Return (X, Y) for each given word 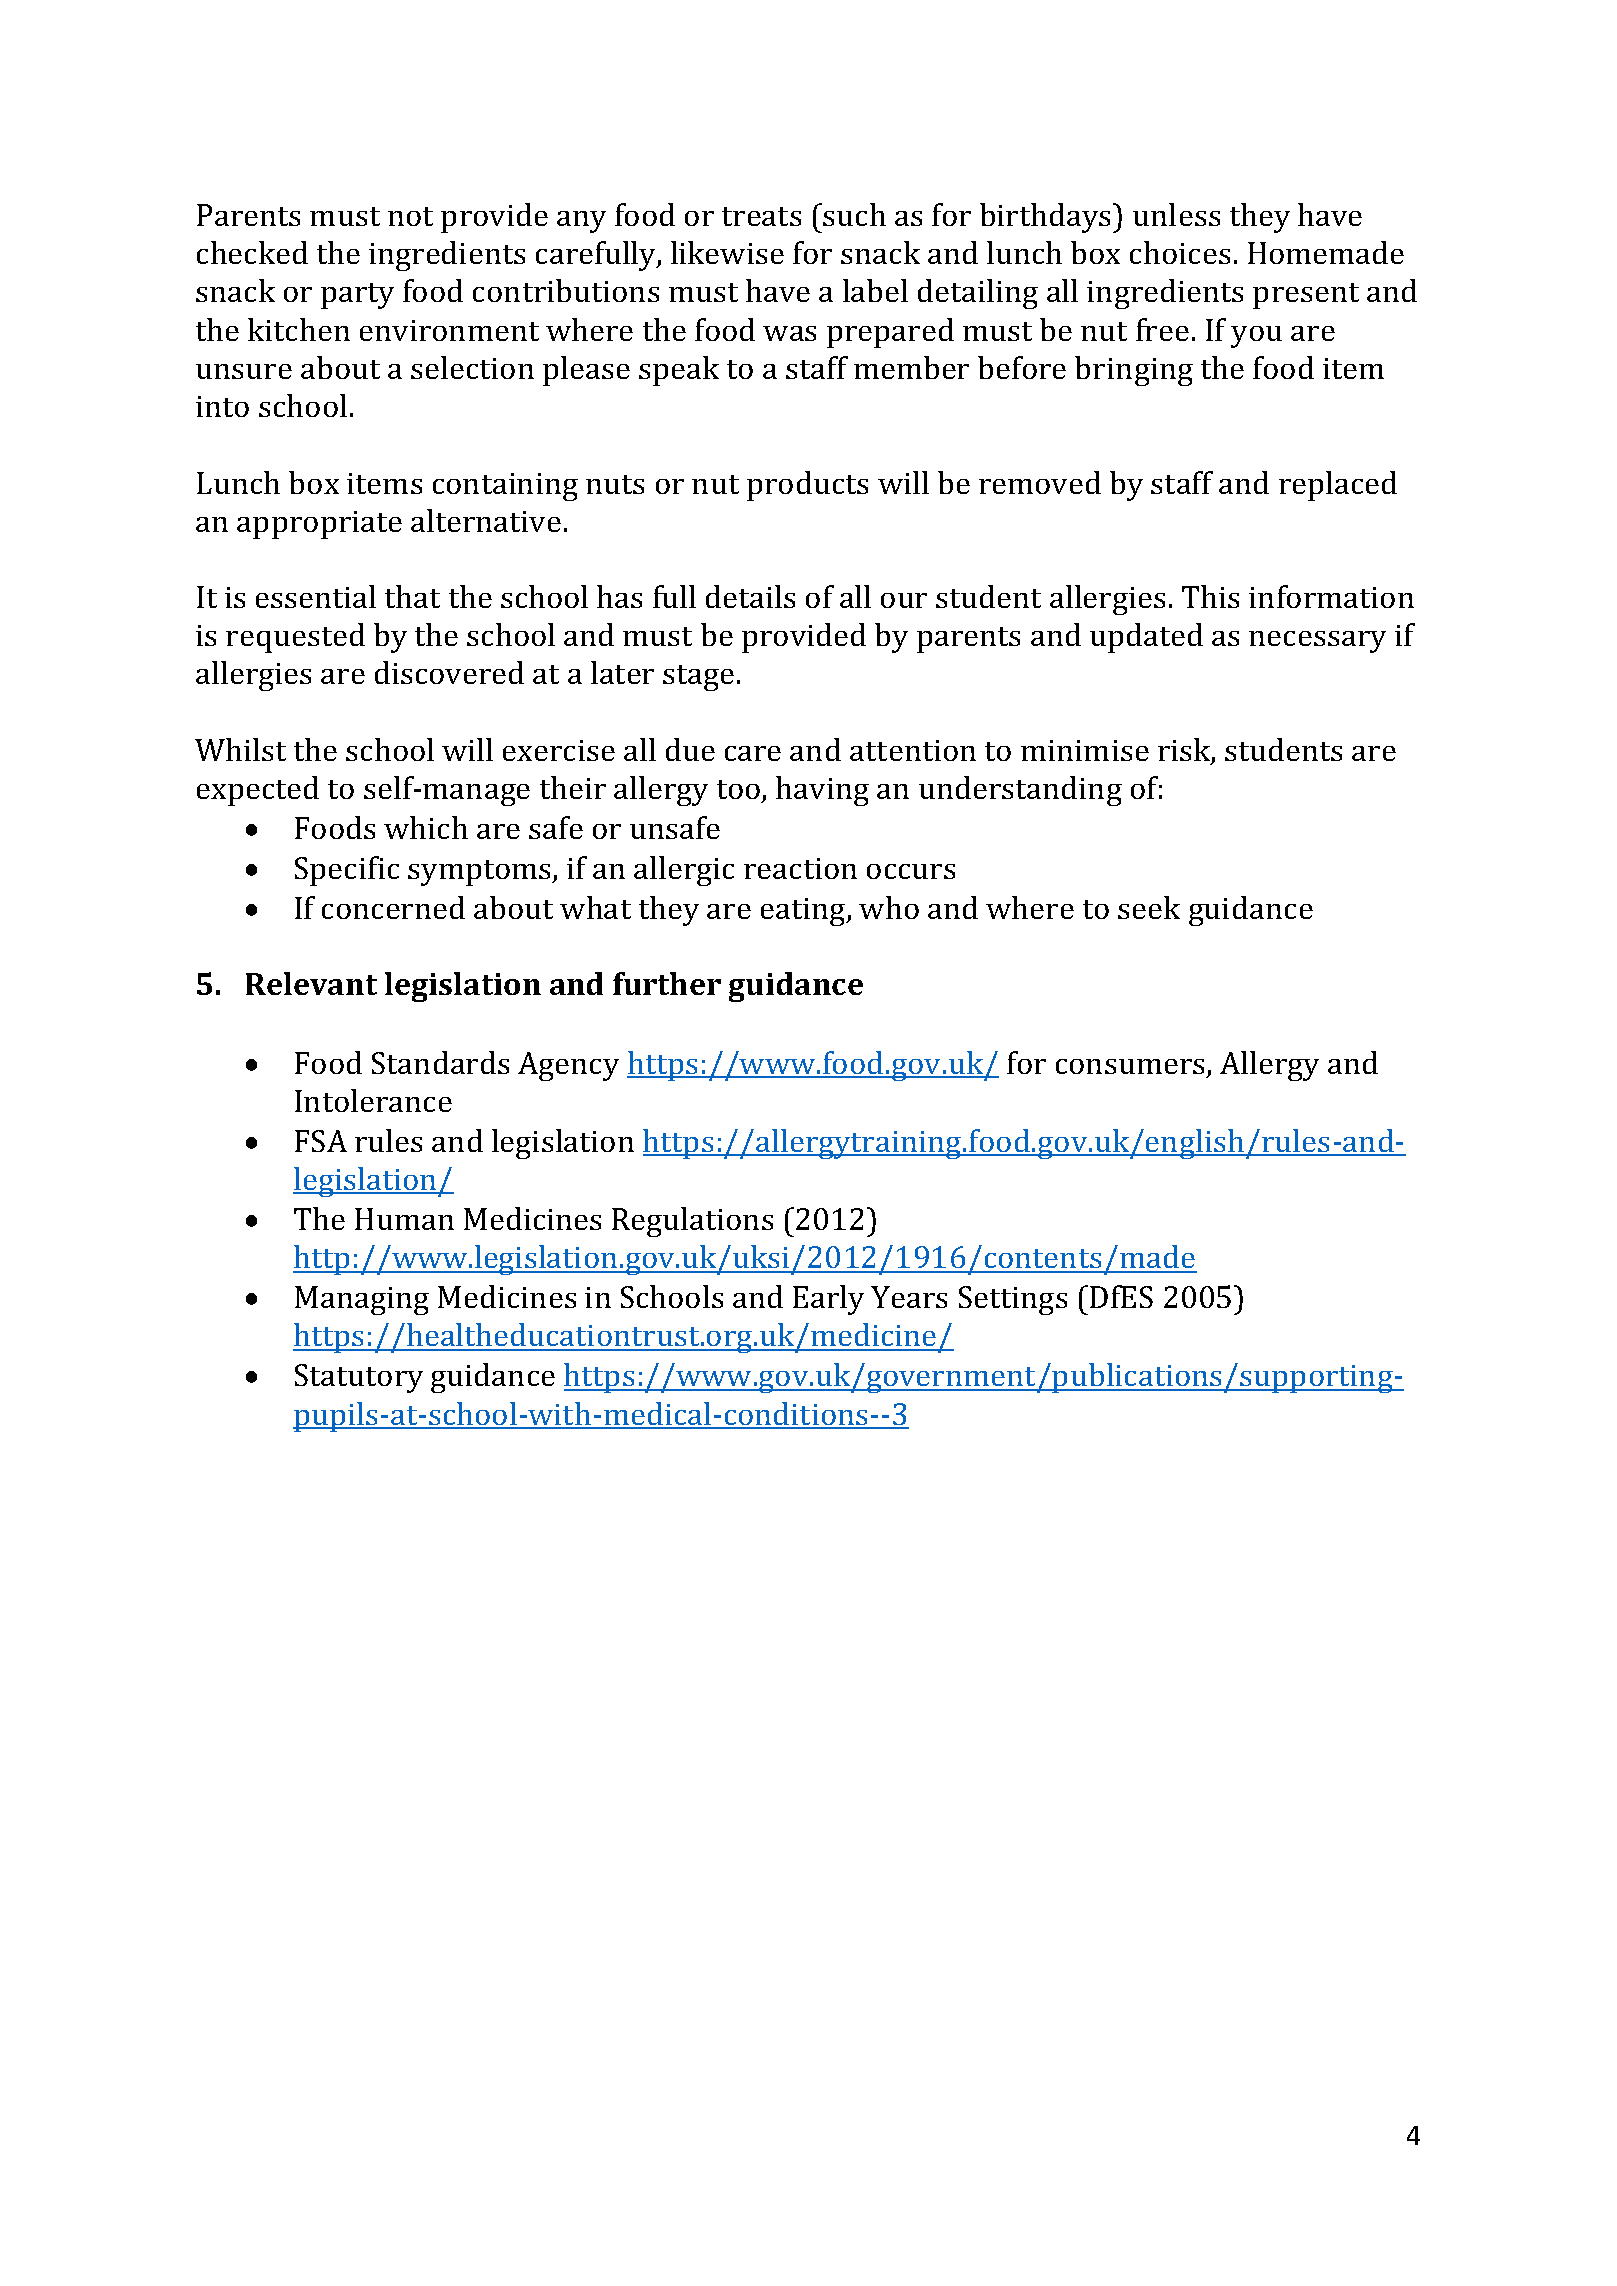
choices (1180, 252)
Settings (1013, 1300)
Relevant (311, 983)
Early (828, 1300)
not (410, 216)
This (1210, 596)
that (412, 596)
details (750, 596)
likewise (727, 252)
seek (1149, 907)
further (667, 983)
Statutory (359, 1378)
